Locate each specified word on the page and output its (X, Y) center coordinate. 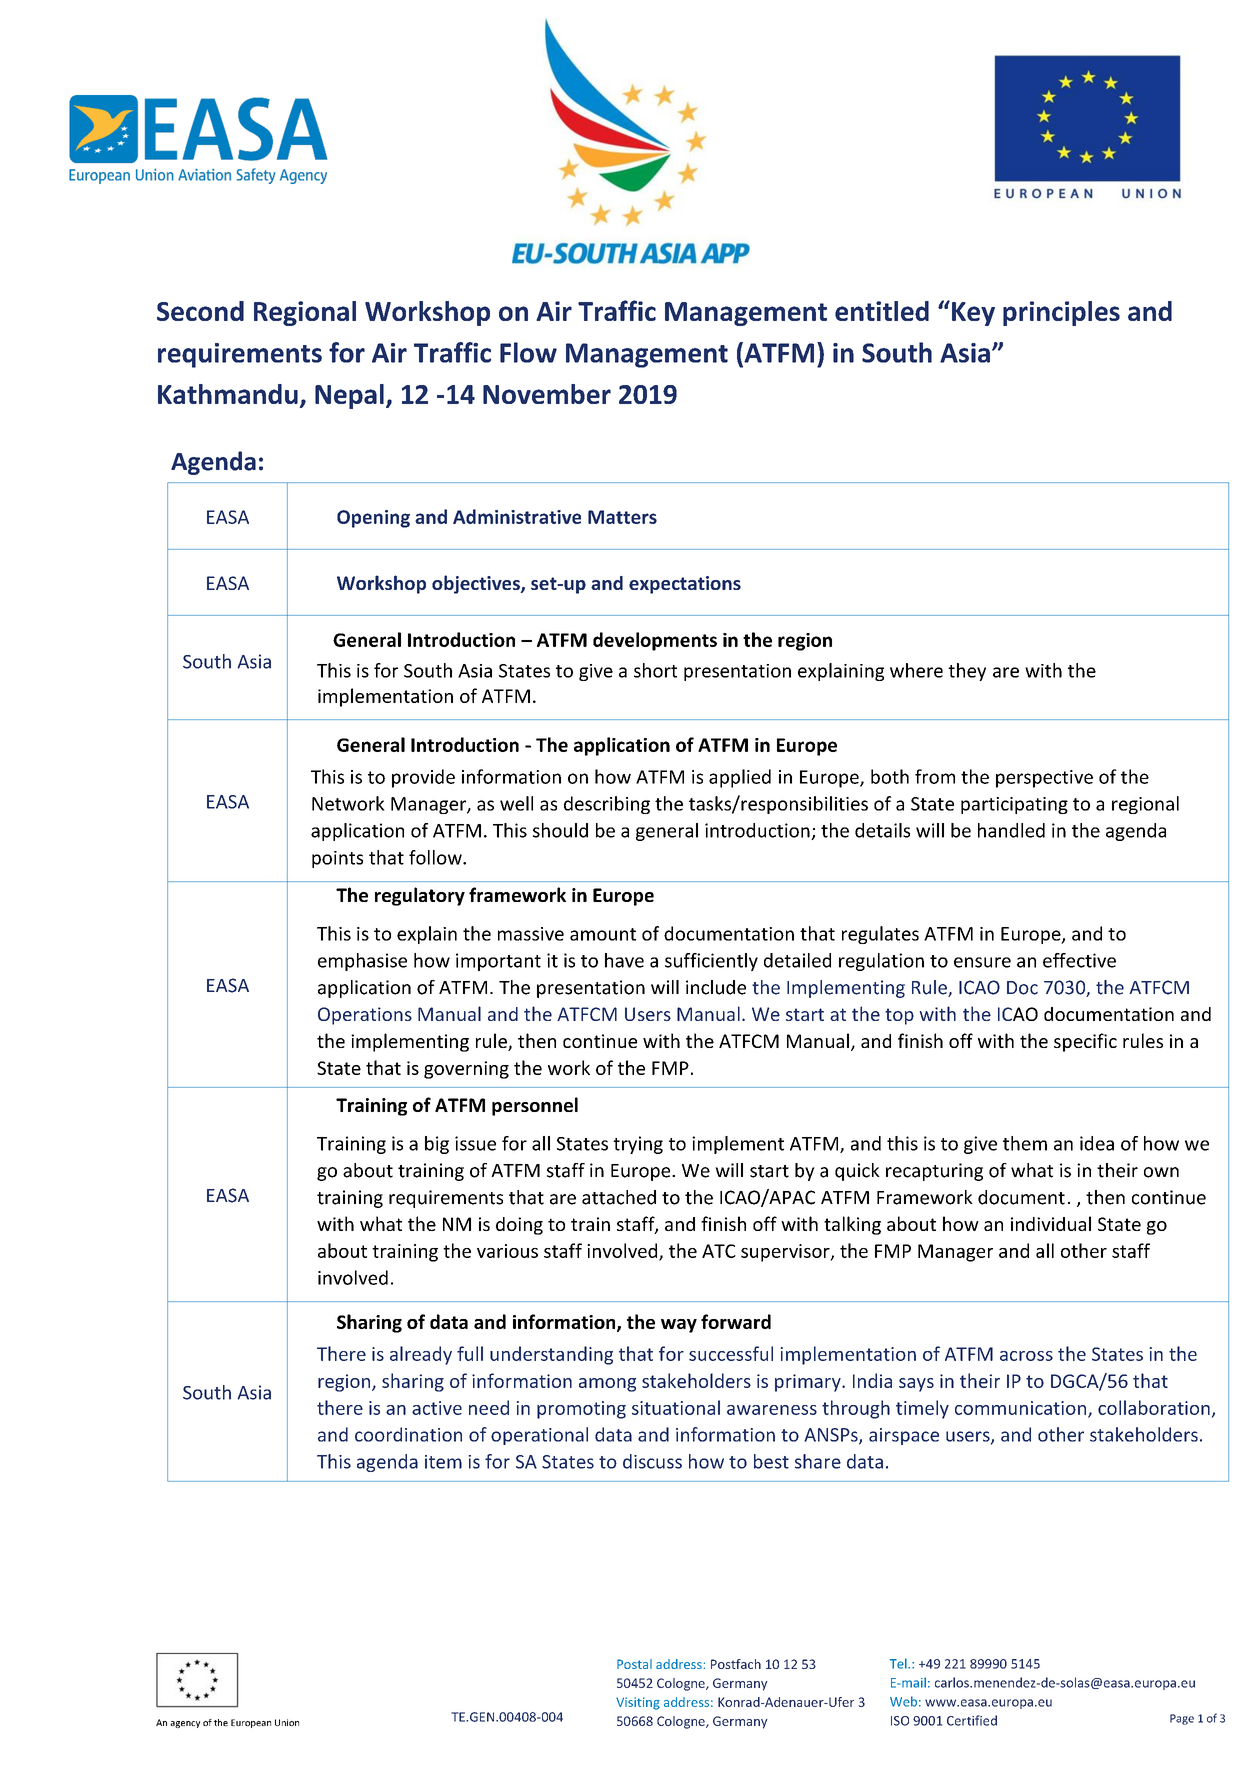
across (1026, 1356)
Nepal (349, 396)
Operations (365, 1016)
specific (1085, 1042)
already (421, 1355)
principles (1061, 313)
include (716, 987)
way (679, 1326)
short (655, 670)
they (967, 672)
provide (423, 778)
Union (287, 1722)
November (547, 394)
